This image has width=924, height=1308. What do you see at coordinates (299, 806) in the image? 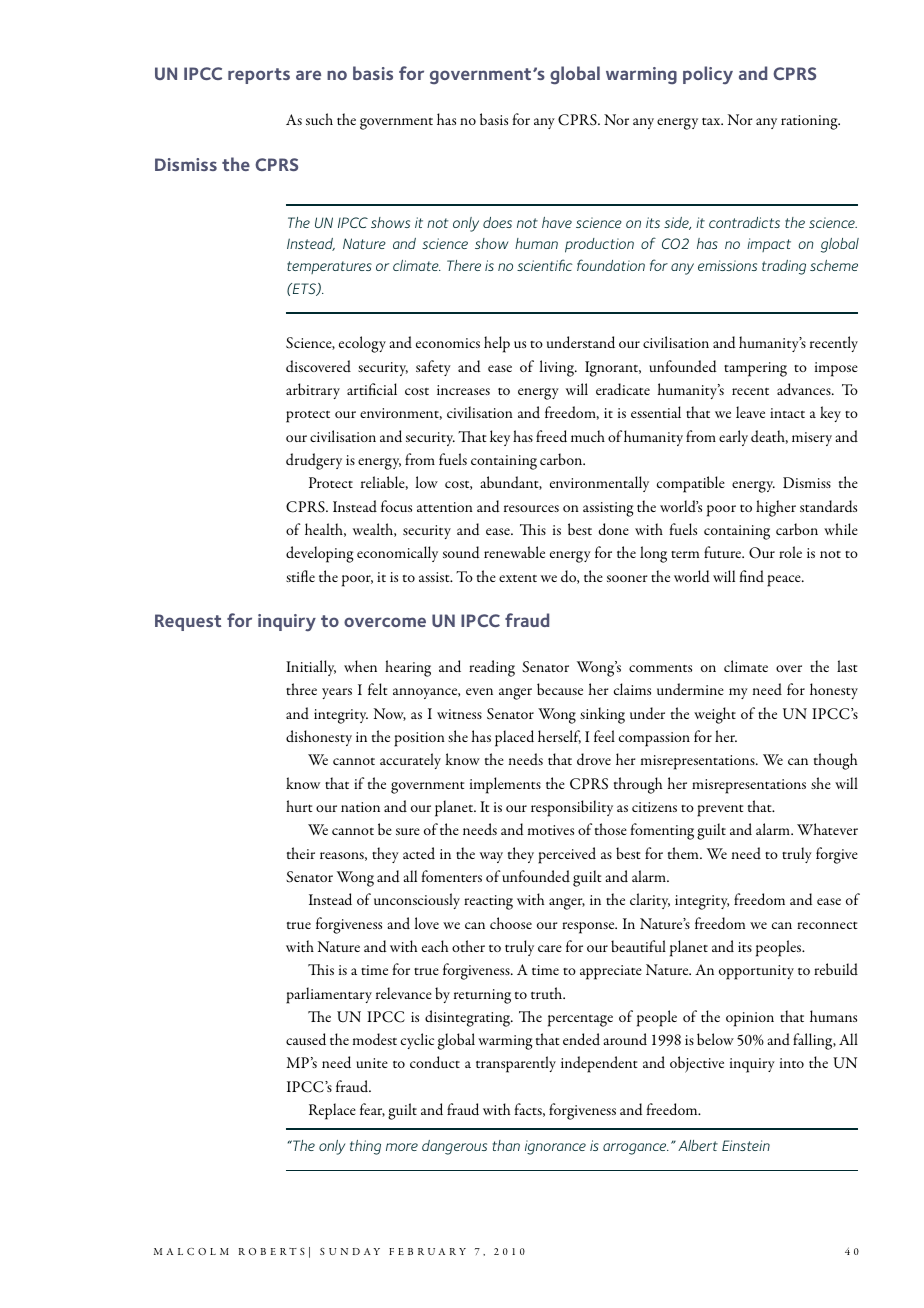
I see `hurt` at bounding box center [299, 806].
